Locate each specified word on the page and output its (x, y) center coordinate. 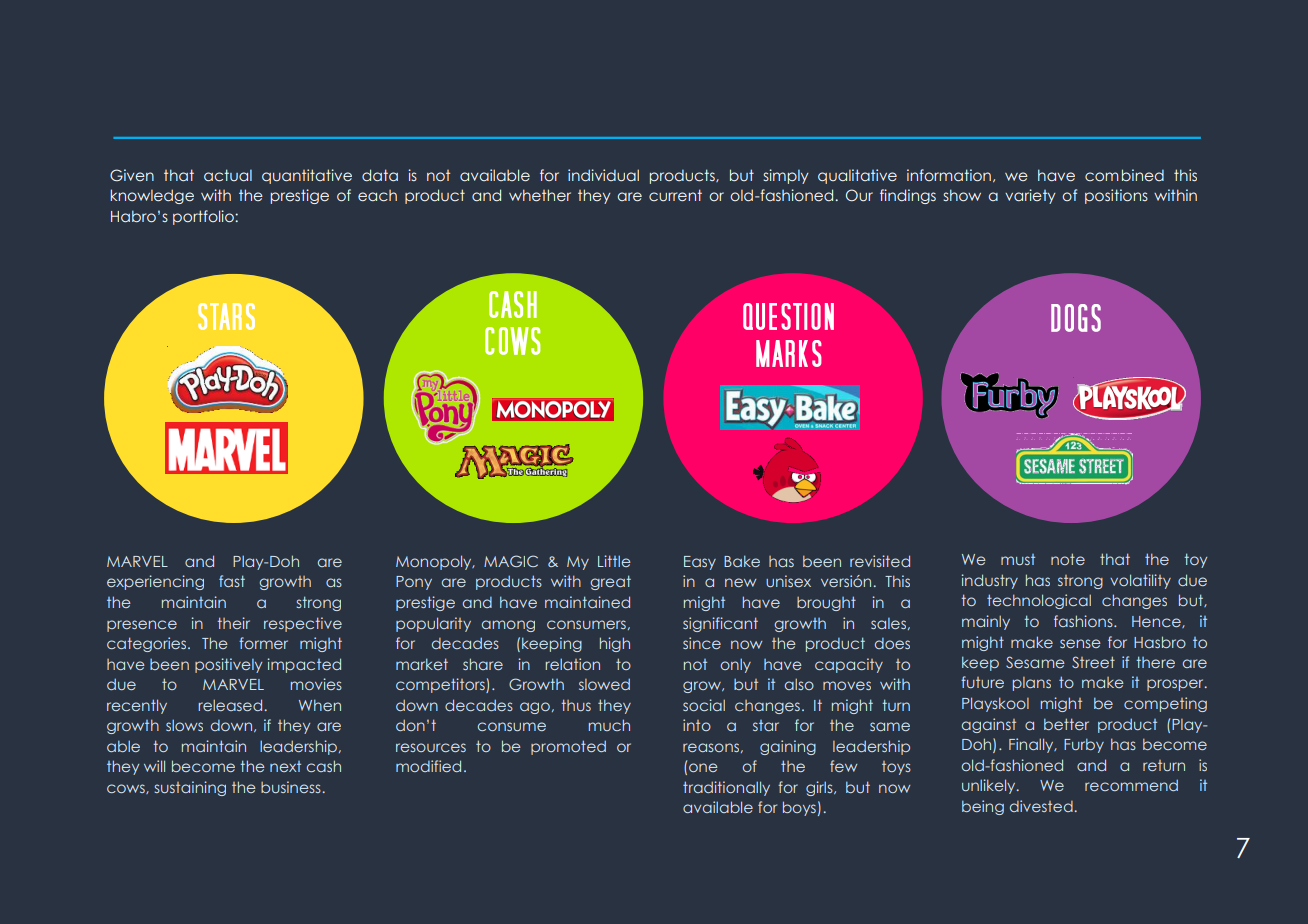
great (610, 582)
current (675, 195)
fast (232, 581)
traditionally (726, 788)
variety (1030, 196)
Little (614, 561)
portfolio (204, 217)
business (291, 787)
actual (228, 175)
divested (1041, 806)
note (1068, 559)
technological (1039, 601)
